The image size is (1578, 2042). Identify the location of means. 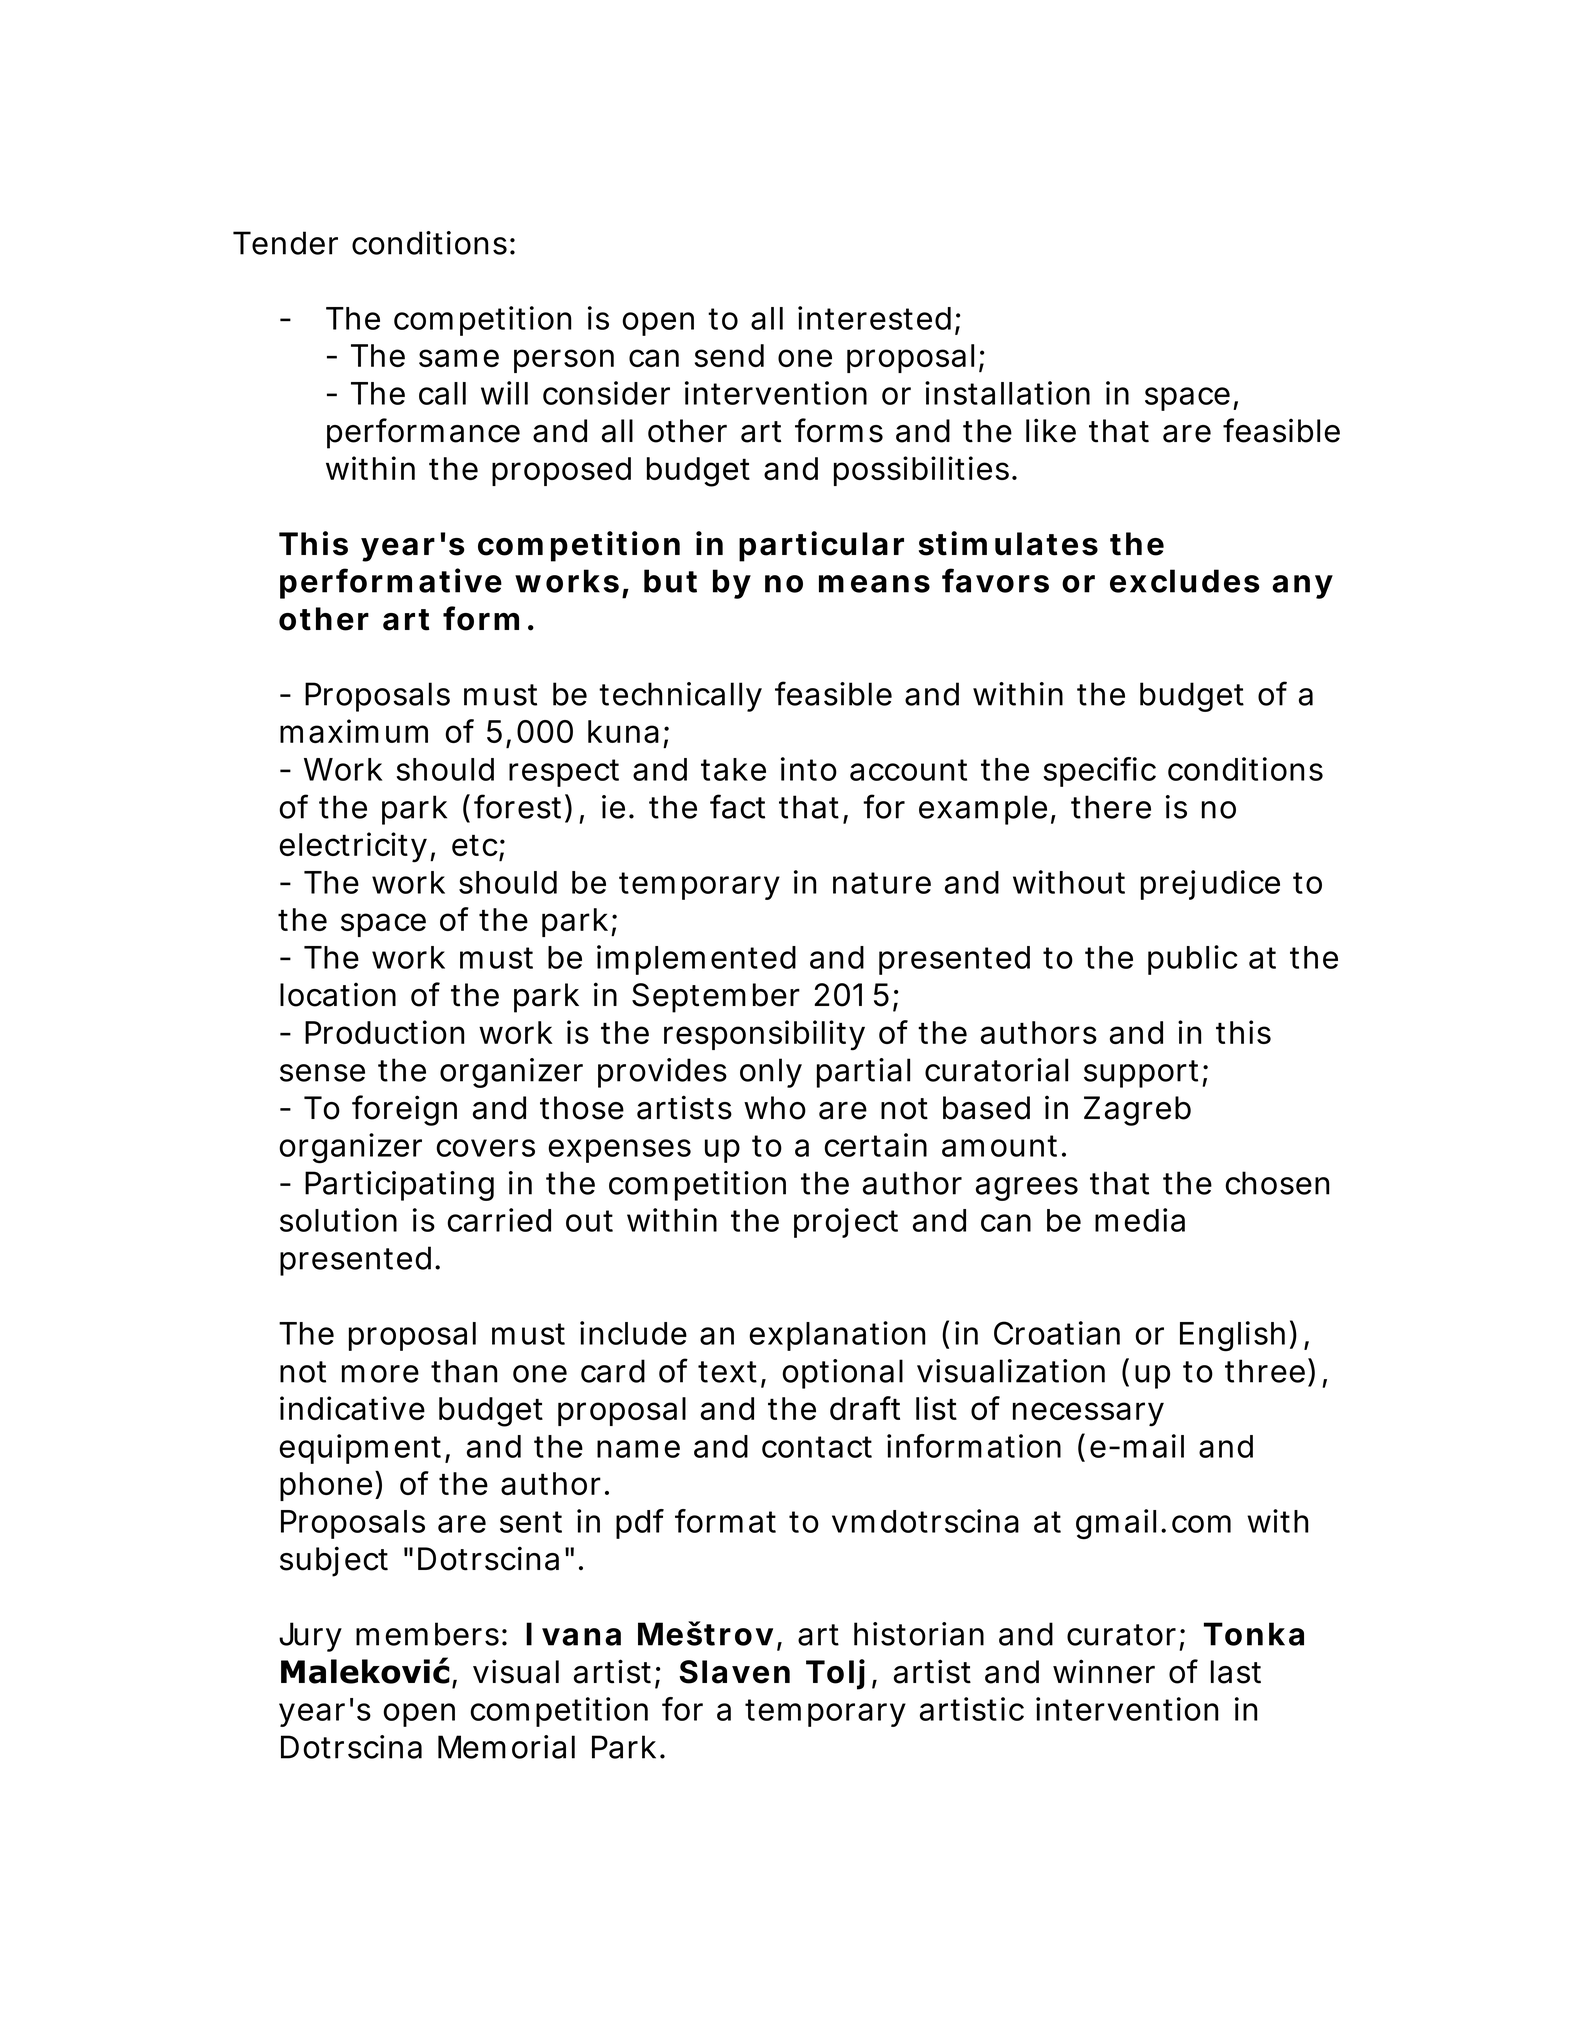
(874, 584).
